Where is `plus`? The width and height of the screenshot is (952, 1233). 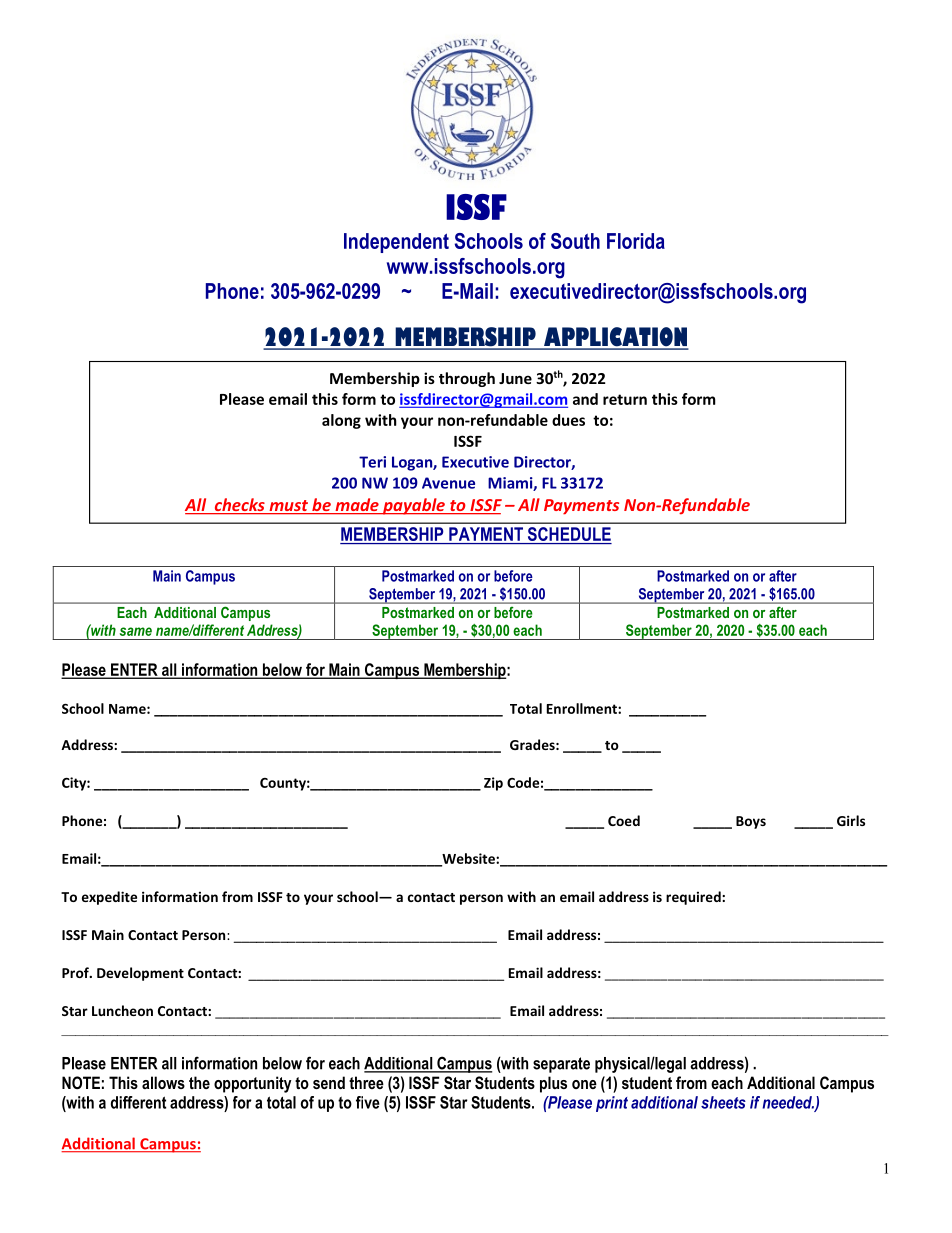 plus is located at coordinates (553, 1084).
